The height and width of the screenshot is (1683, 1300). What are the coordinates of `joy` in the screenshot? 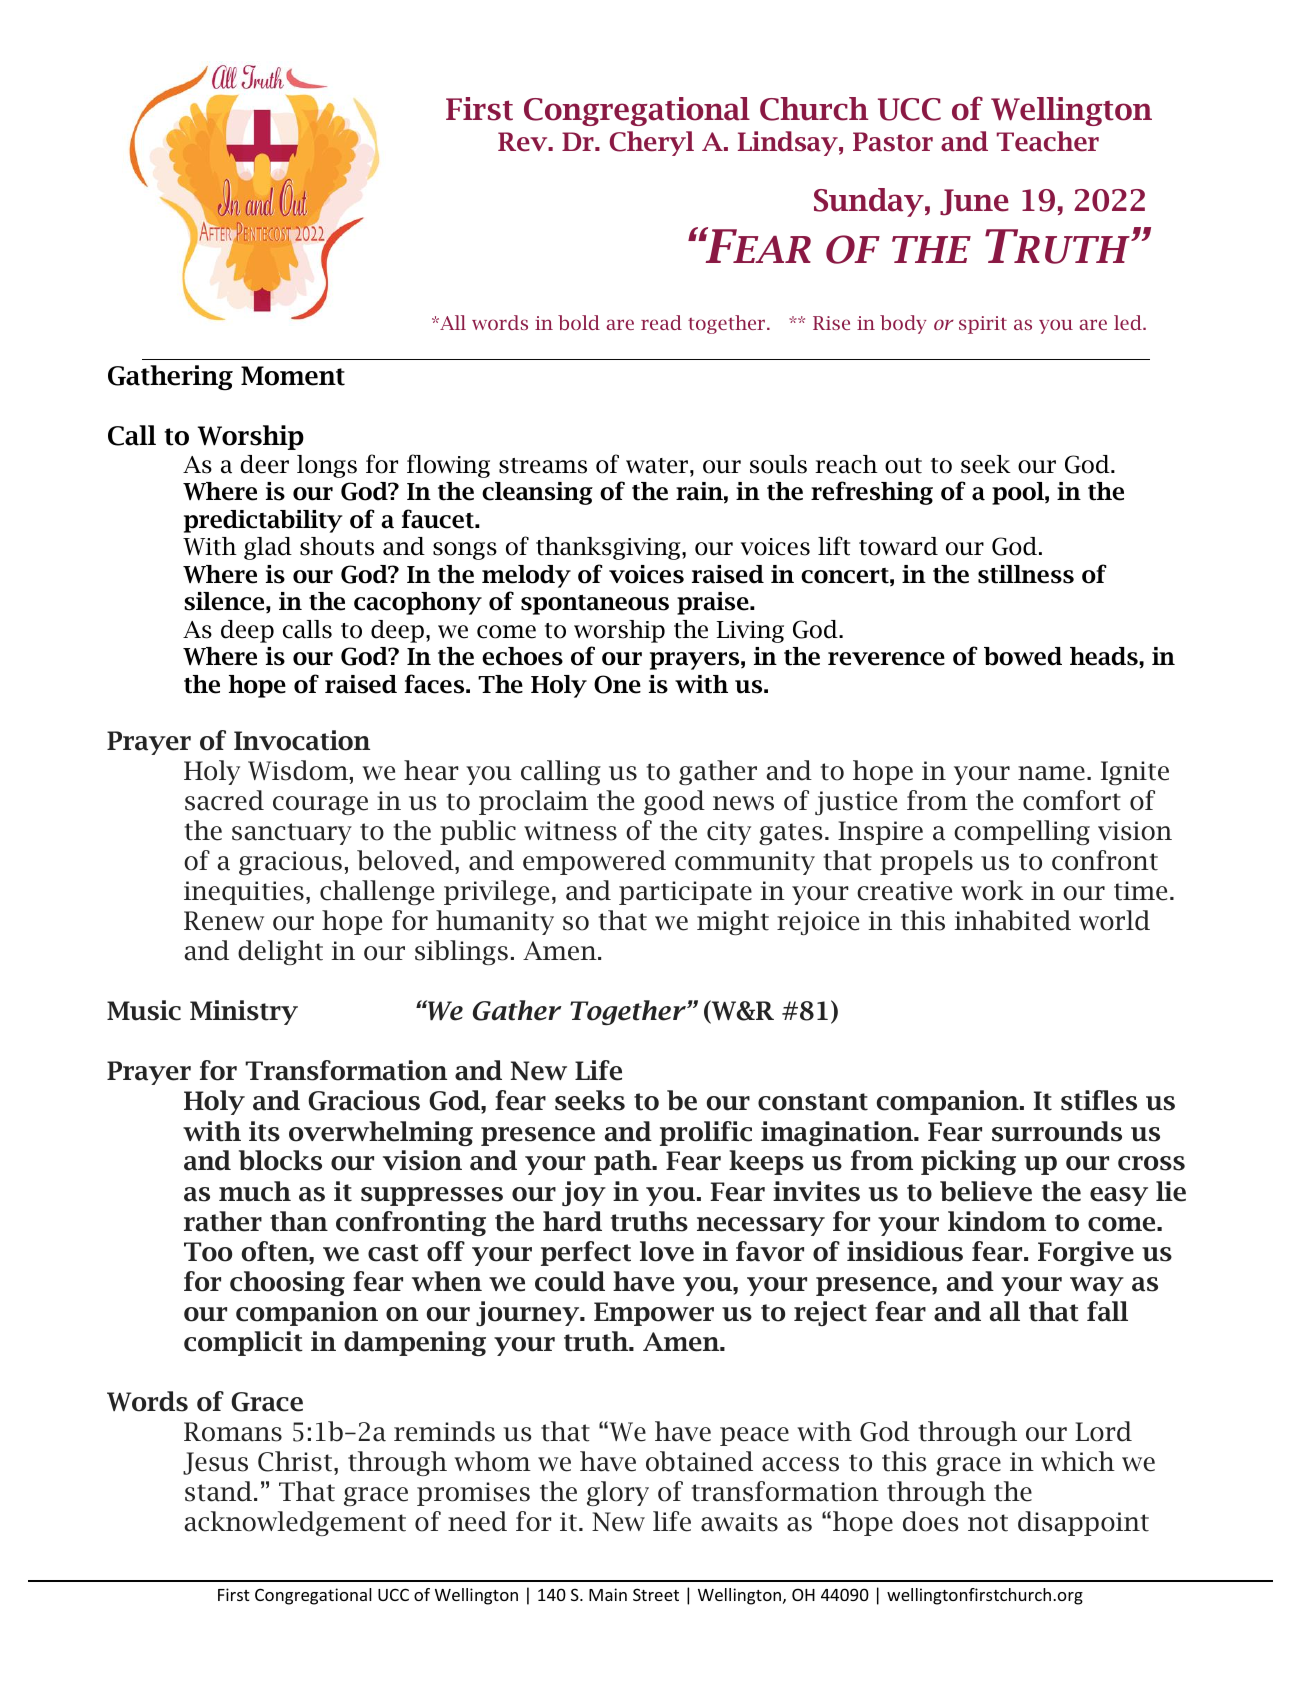 It's located at (584, 1193).
